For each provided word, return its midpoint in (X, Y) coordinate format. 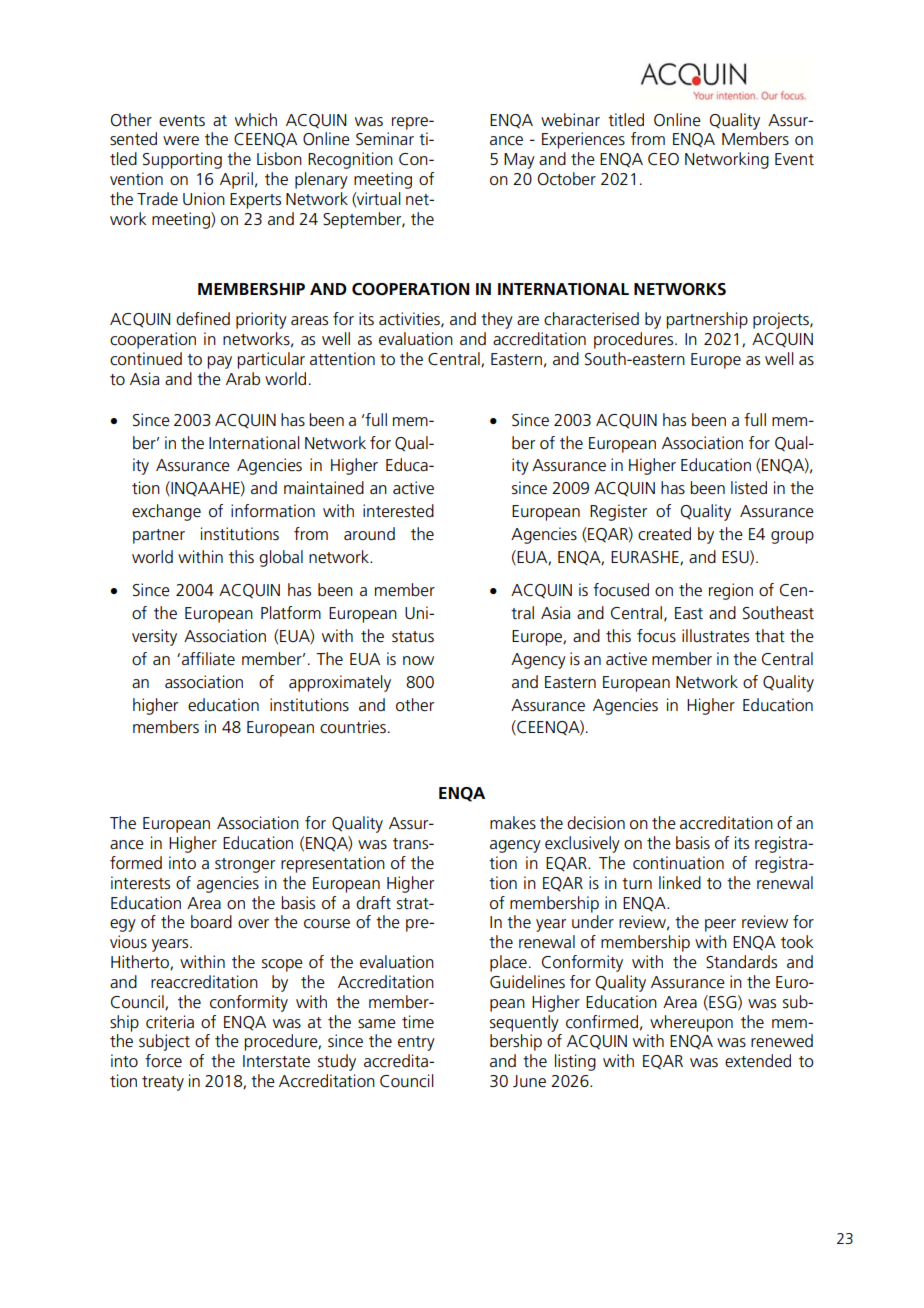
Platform (291, 612)
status (413, 637)
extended (758, 1061)
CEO (663, 159)
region (731, 591)
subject (164, 1042)
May (519, 161)
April (236, 180)
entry (416, 1043)
